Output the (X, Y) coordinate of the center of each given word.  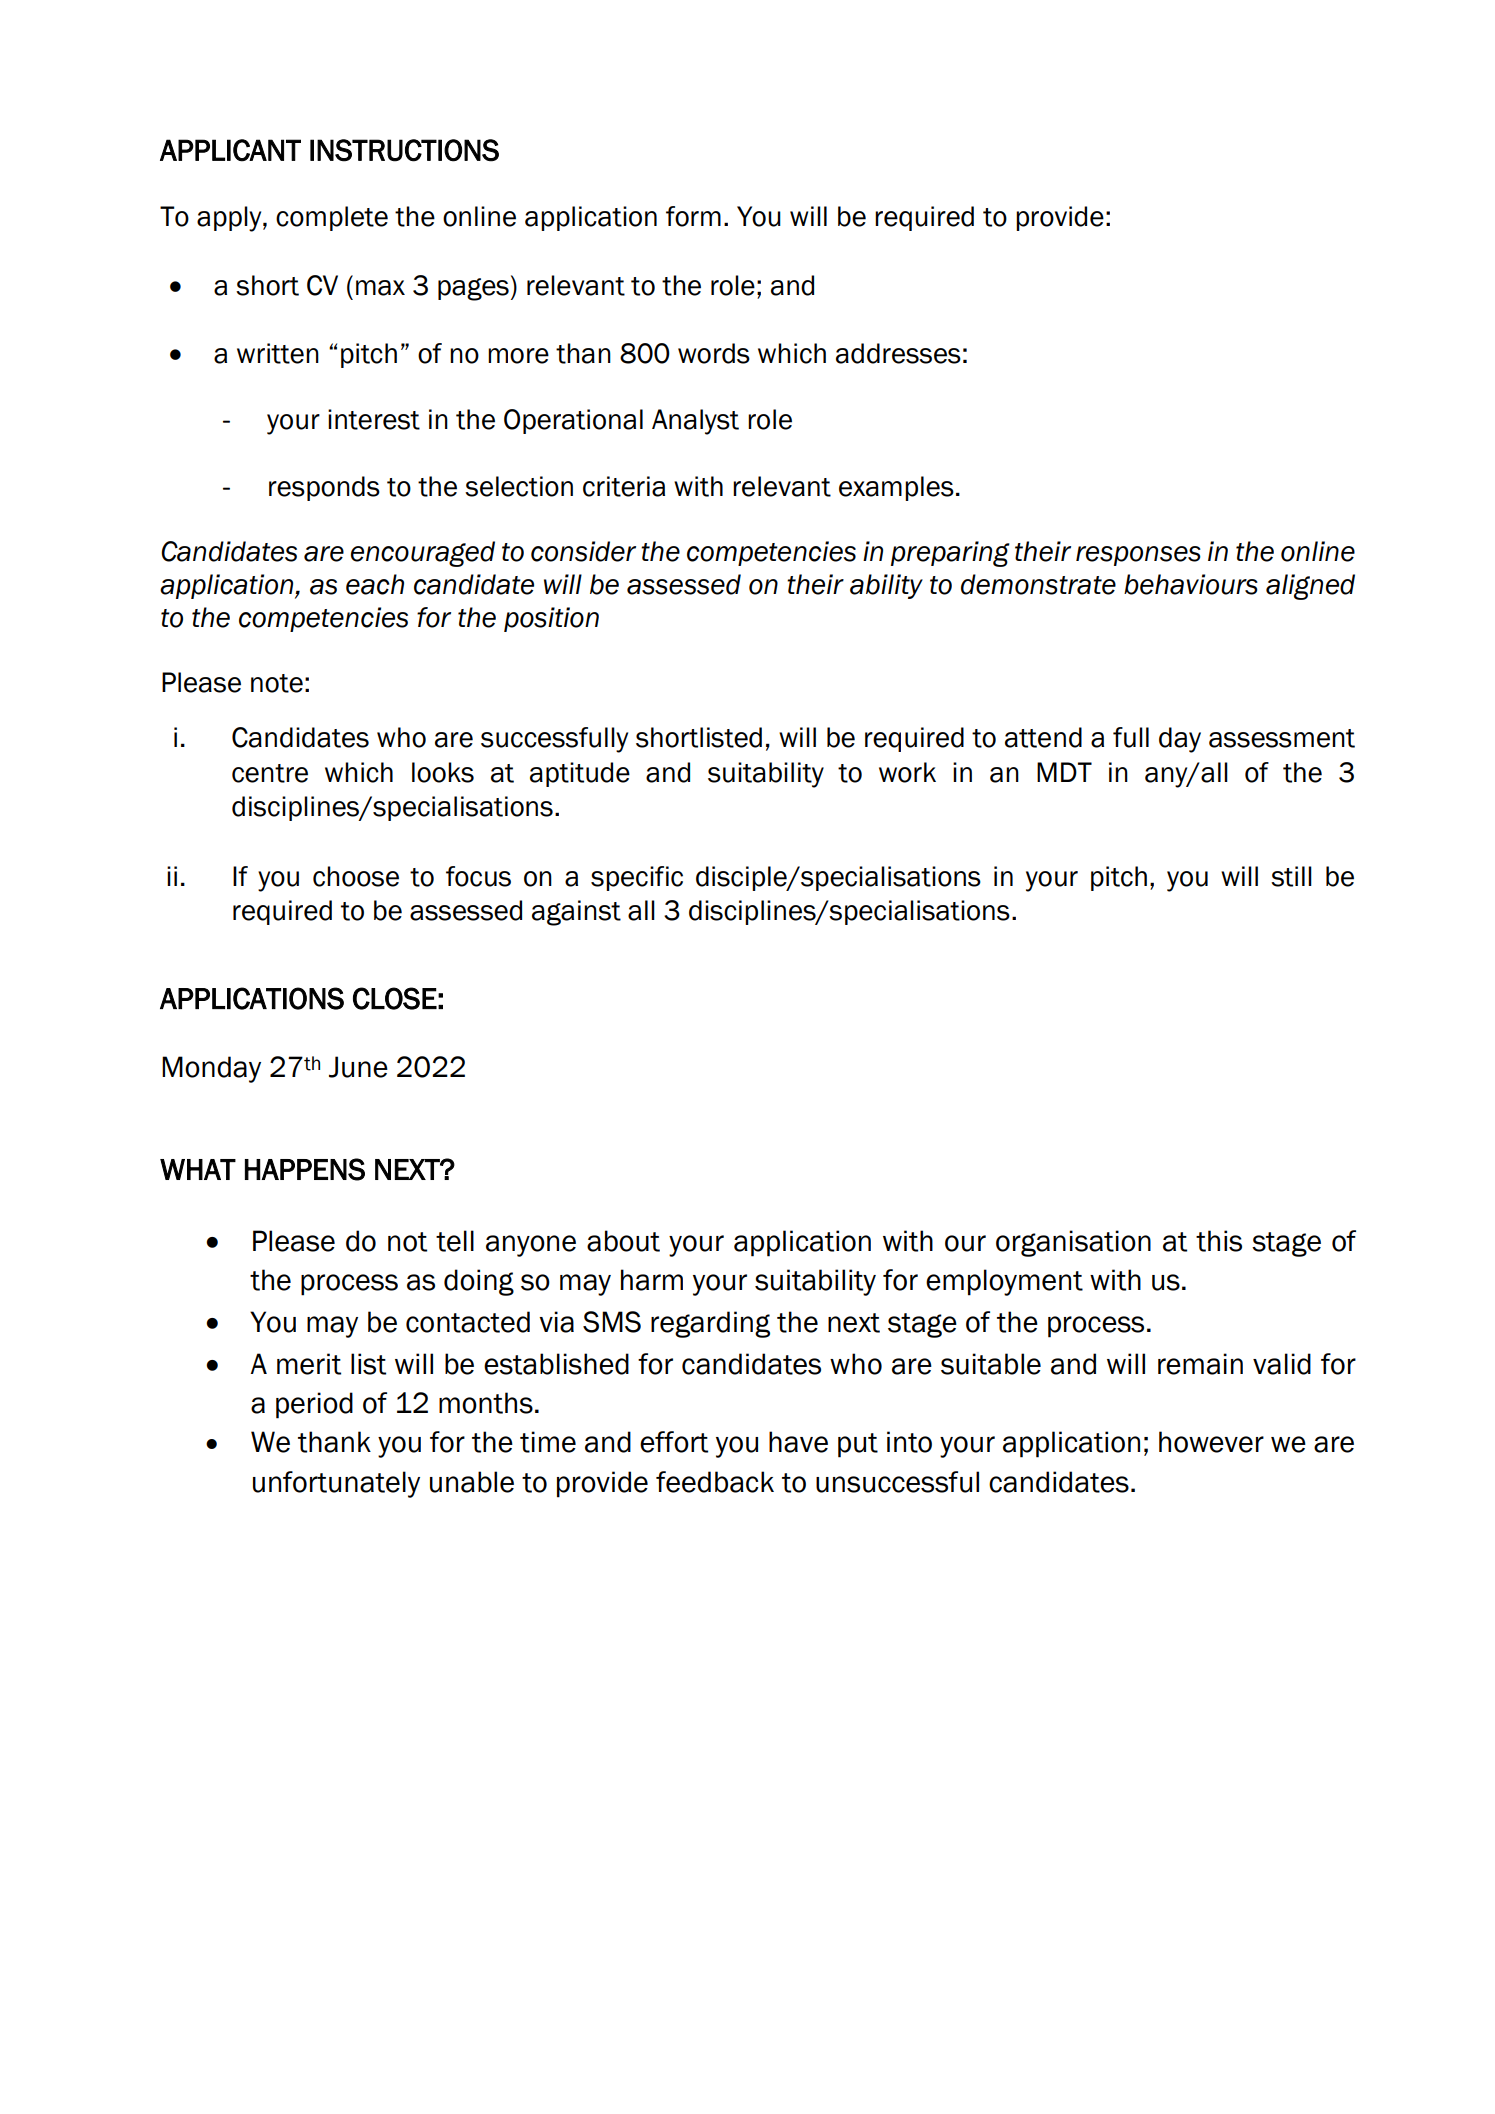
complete (332, 218)
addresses (898, 353)
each (375, 584)
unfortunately (336, 1484)
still (1291, 876)
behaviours (1191, 584)
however (1211, 1442)
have (798, 1442)
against (576, 913)
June (358, 1067)
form (693, 216)
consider (583, 551)
